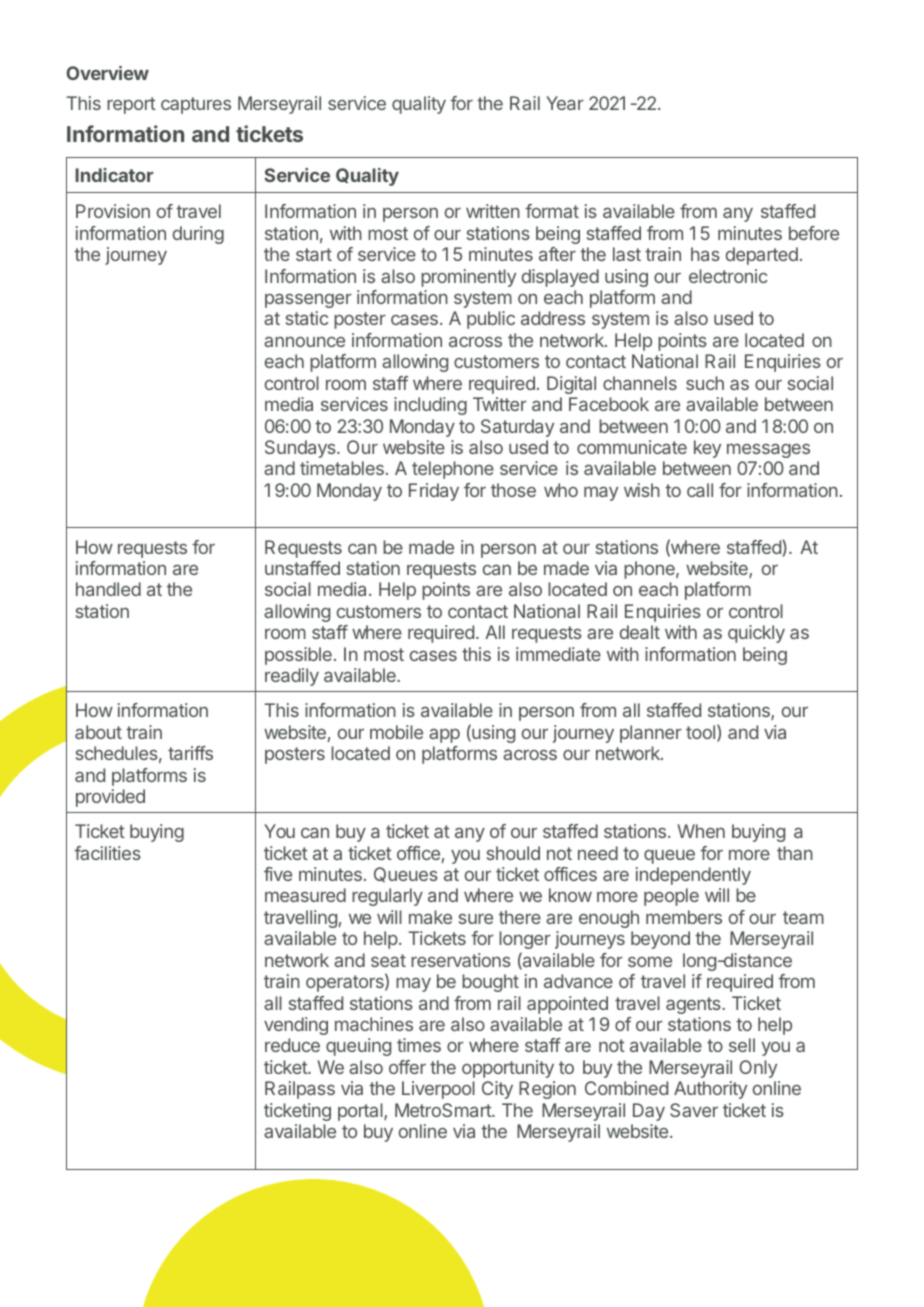 This screenshot has height=1307, width=924. Describe the element at coordinates (814, 233) in the screenshot. I see `before` at that location.
